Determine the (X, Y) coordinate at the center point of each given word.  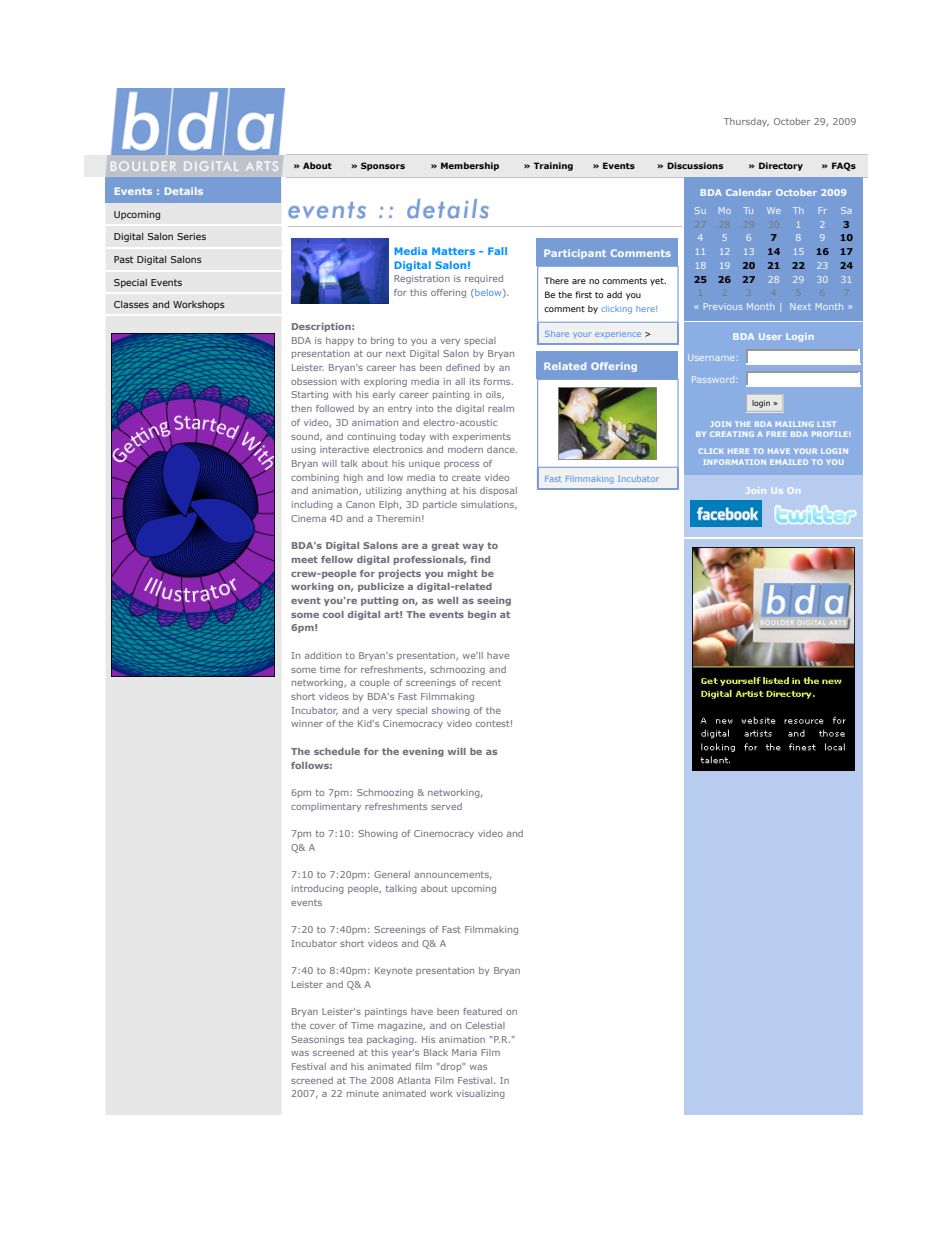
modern (465, 449)
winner (307, 723)
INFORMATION (734, 462)
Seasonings (318, 1040)
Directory (781, 166)
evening (423, 752)
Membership (470, 166)
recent (486, 683)
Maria (464, 1052)
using (304, 450)
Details (184, 191)
